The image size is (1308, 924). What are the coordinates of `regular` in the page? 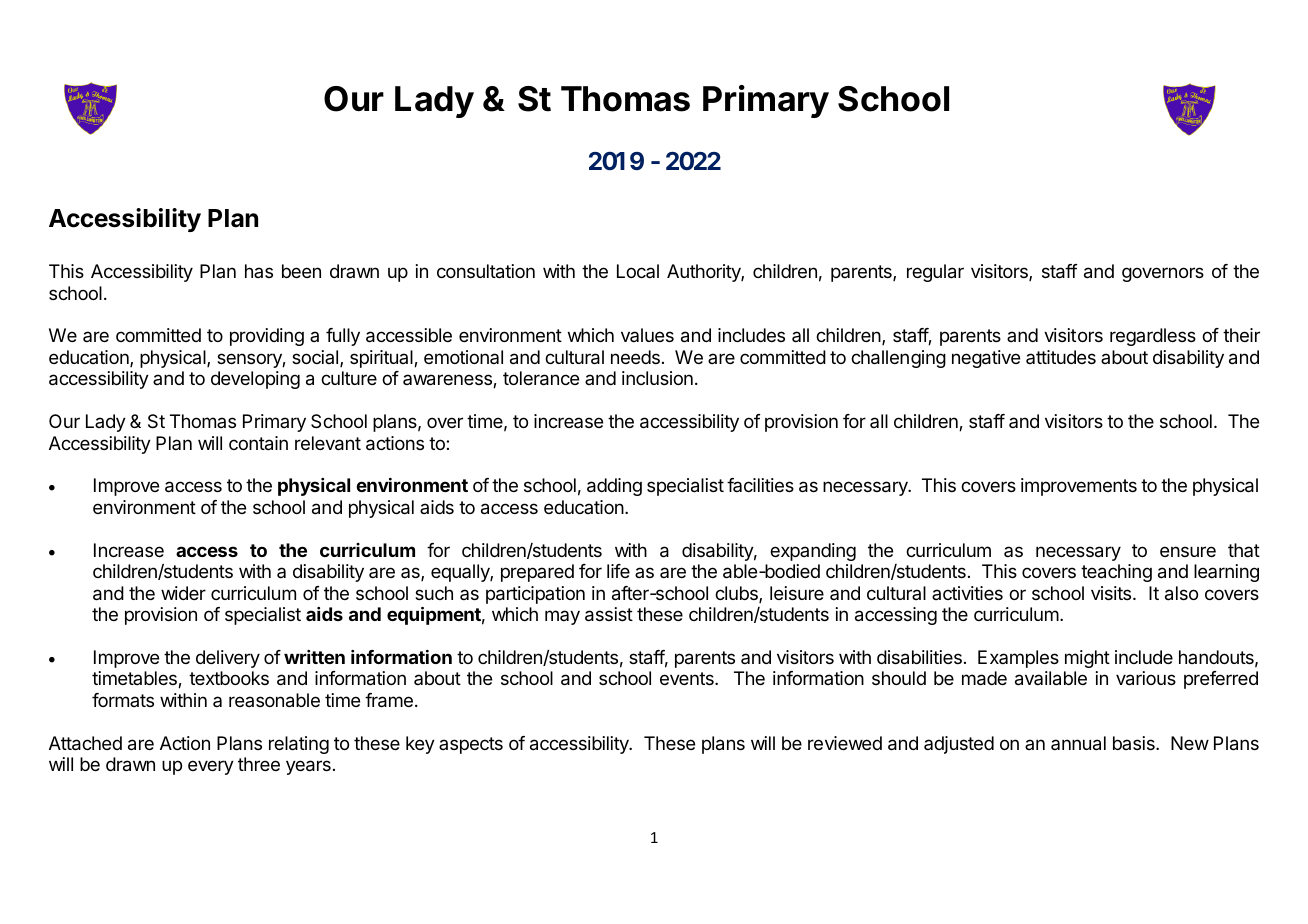 It's located at (935, 273).
